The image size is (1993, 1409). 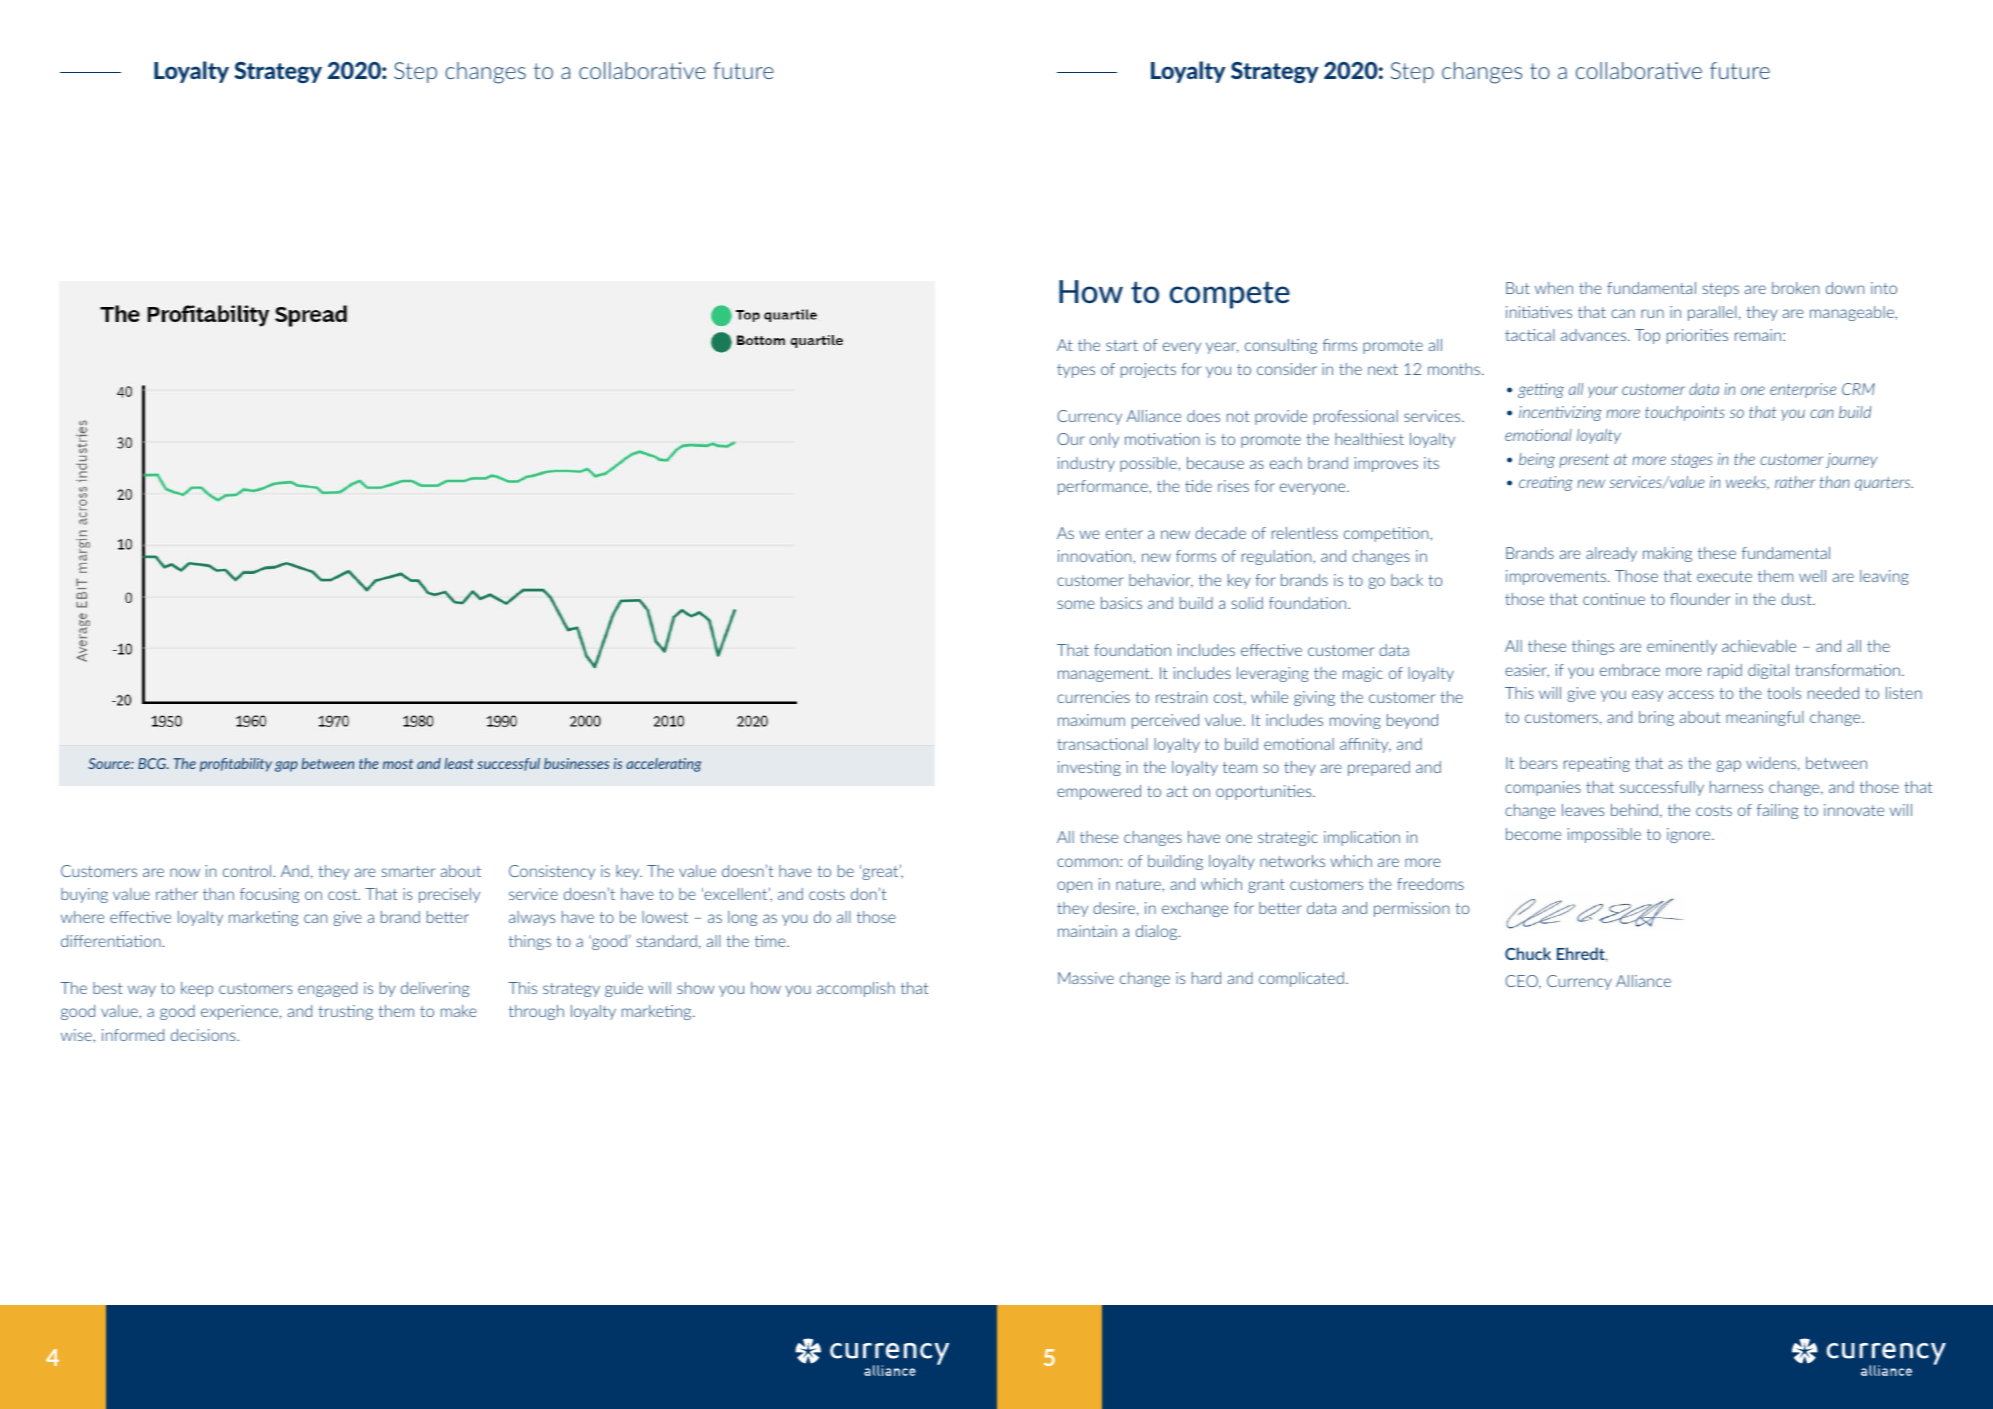 What do you see at coordinates (1725, 671) in the image?
I see `rapid` at bounding box center [1725, 671].
